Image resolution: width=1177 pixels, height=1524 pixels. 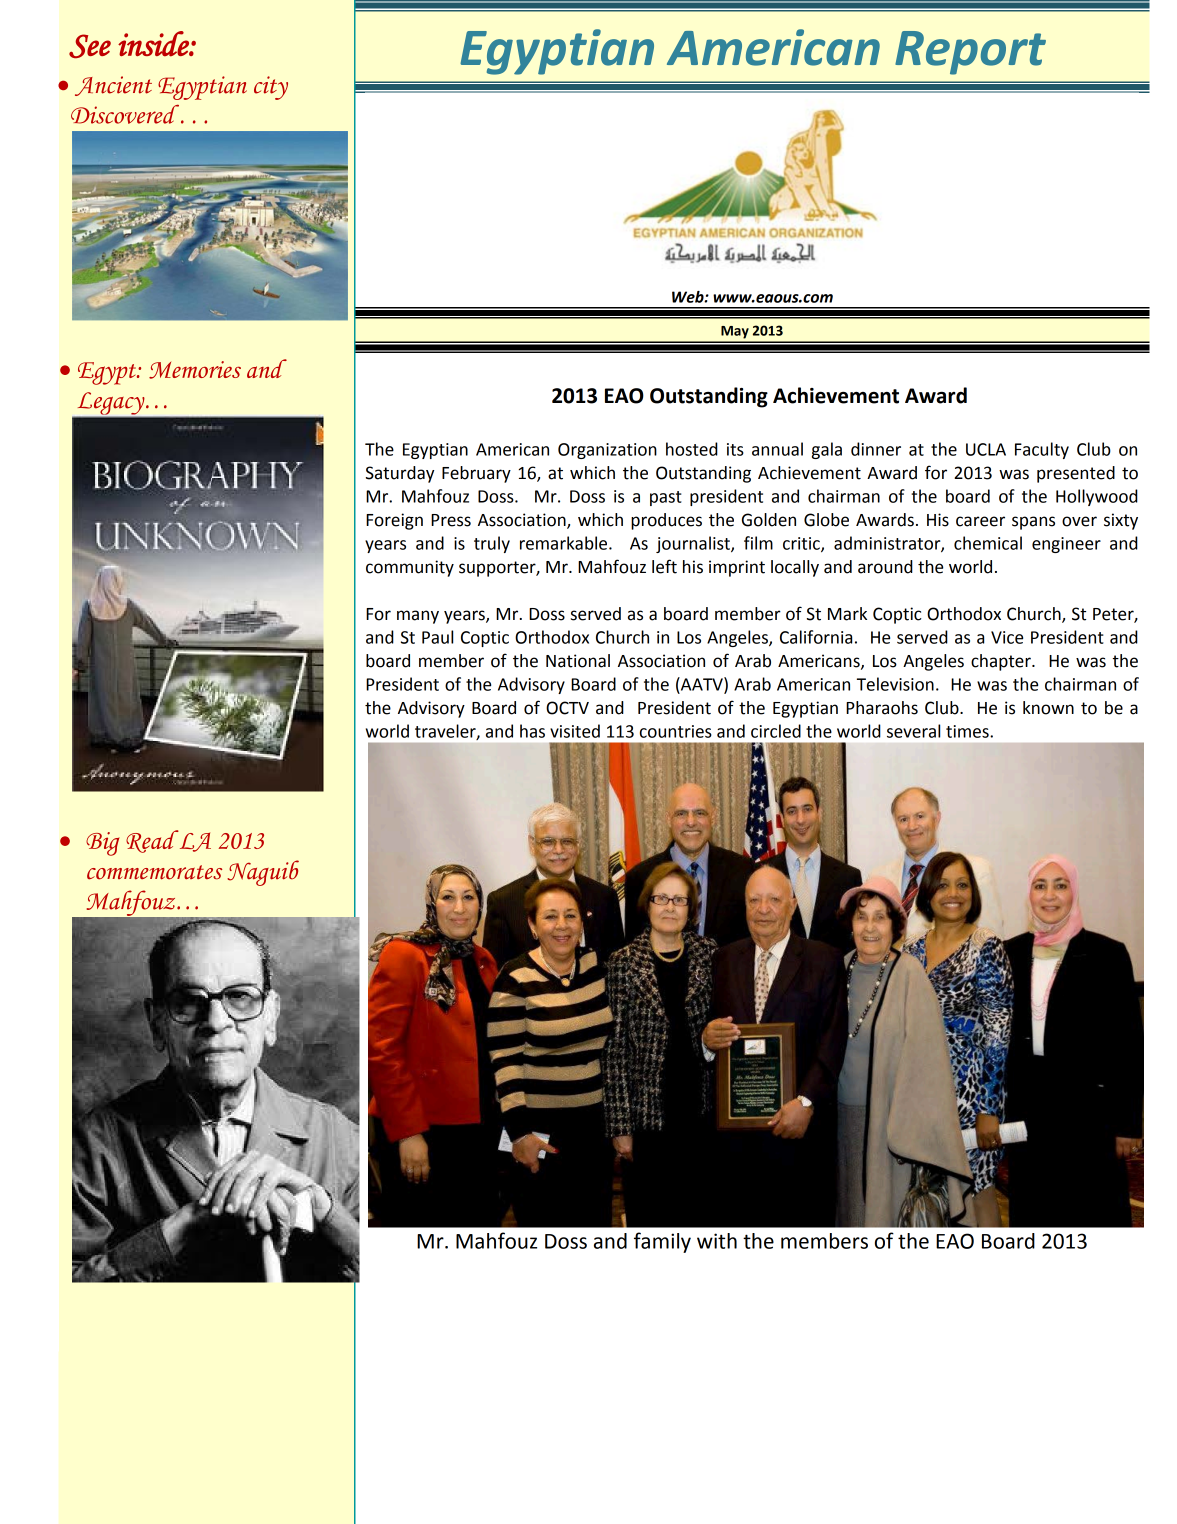 What do you see at coordinates (968, 731) in the screenshot?
I see `times` at bounding box center [968, 731].
